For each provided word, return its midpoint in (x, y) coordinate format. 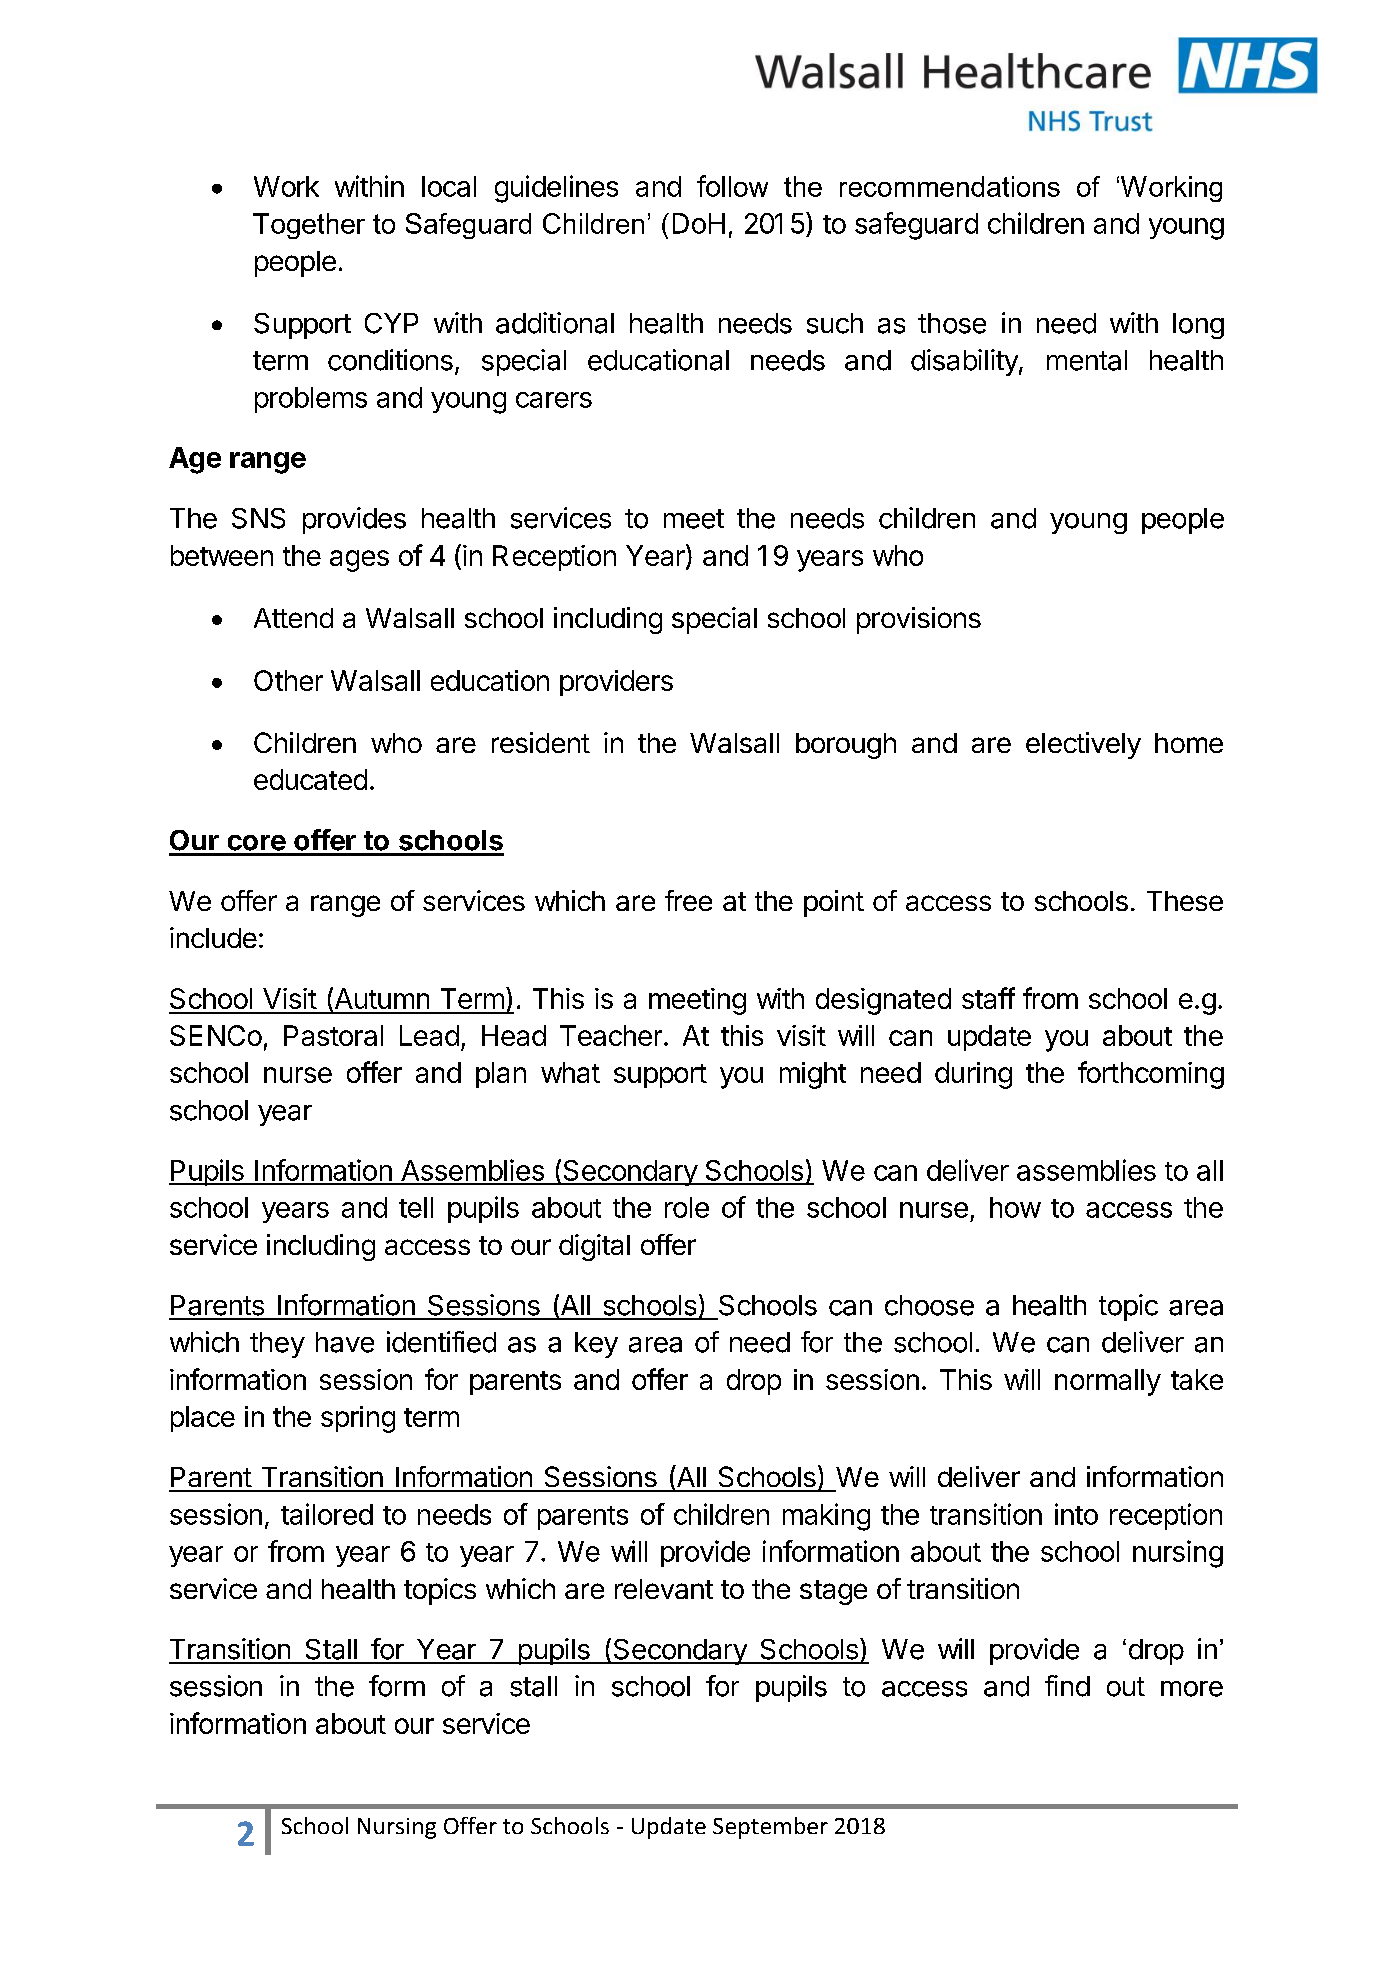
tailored (327, 1514)
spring (358, 1419)
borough (846, 746)
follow (732, 186)
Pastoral (333, 1035)
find (1067, 1686)
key (596, 1345)
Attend (293, 618)
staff (988, 998)
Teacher (611, 1035)
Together (309, 226)
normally (1108, 1382)
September (770, 1828)
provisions (919, 620)
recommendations (950, 186)
